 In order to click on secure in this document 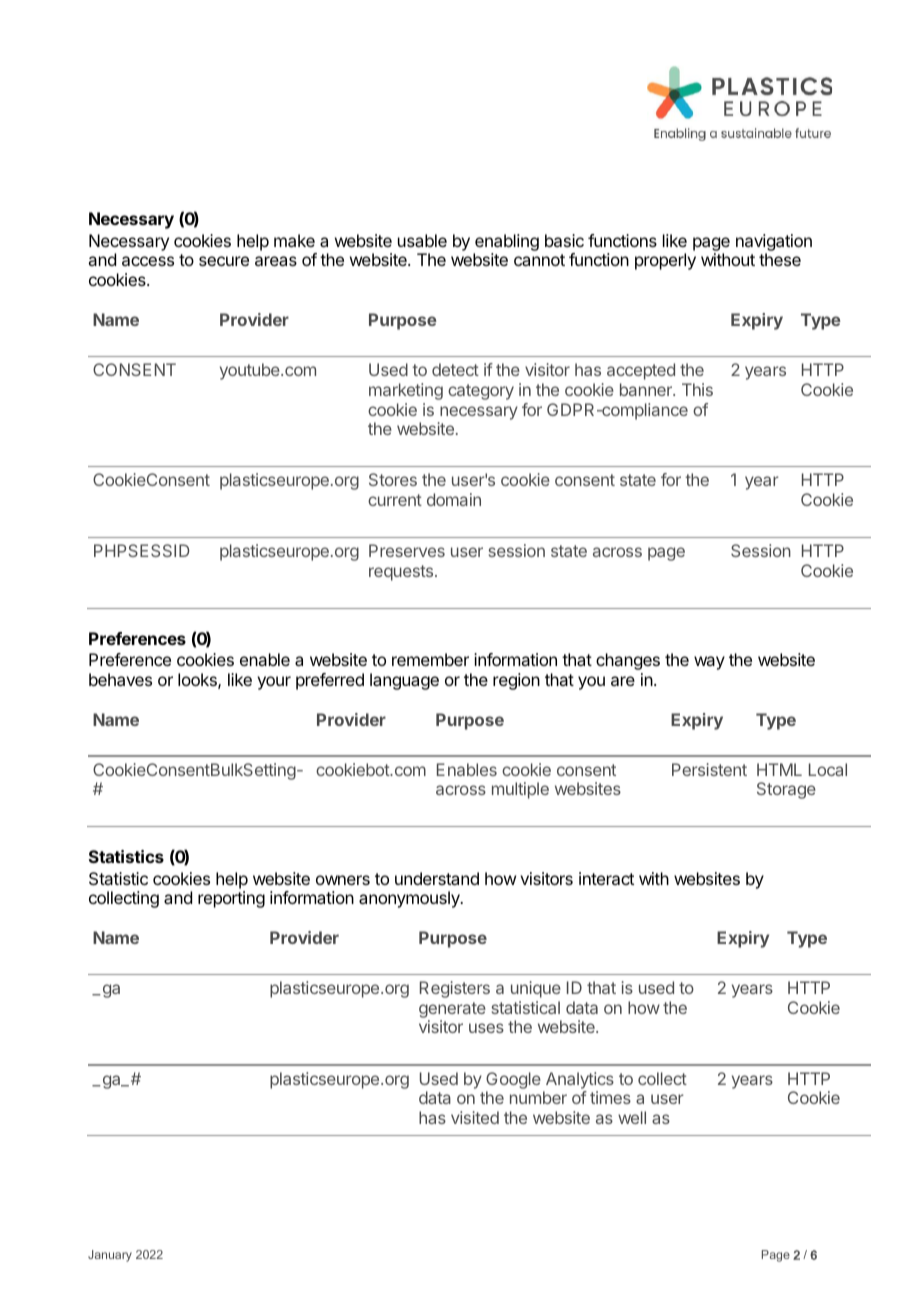, I will do `click(224, 261)`.
